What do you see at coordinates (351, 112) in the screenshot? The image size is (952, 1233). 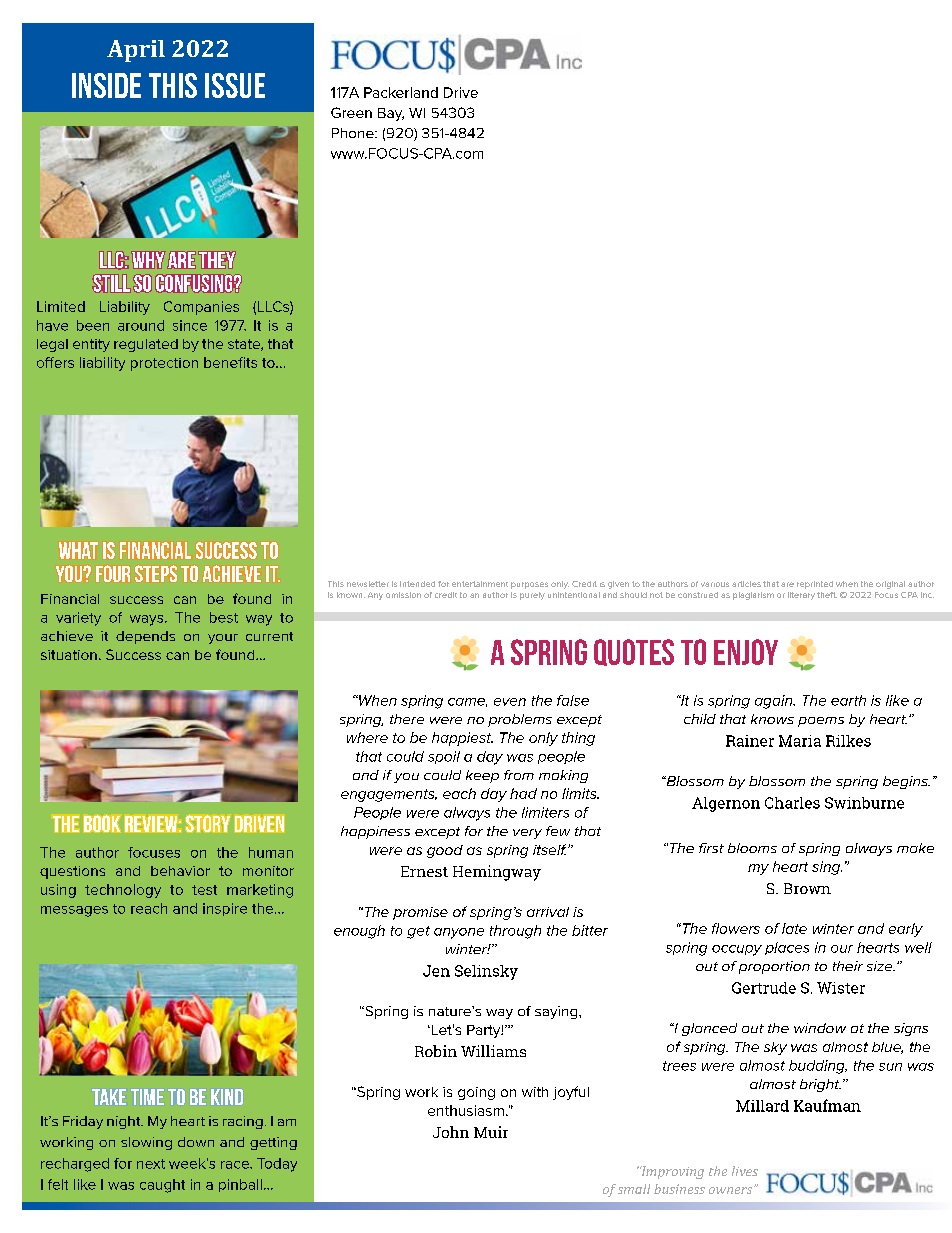 I see `Green` at bounding box center [351, 112].
